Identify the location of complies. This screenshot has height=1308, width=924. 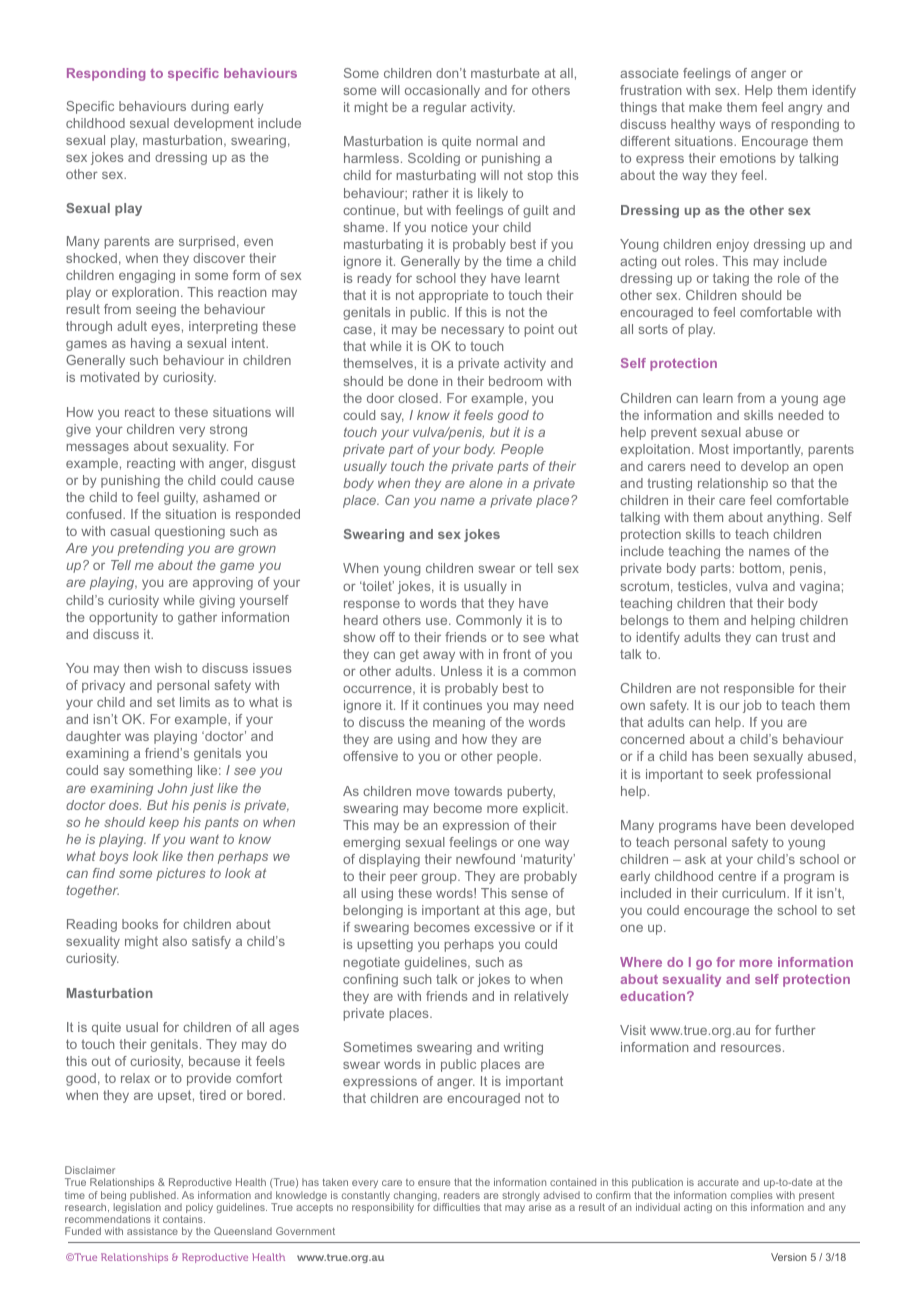
(752, 1197).
